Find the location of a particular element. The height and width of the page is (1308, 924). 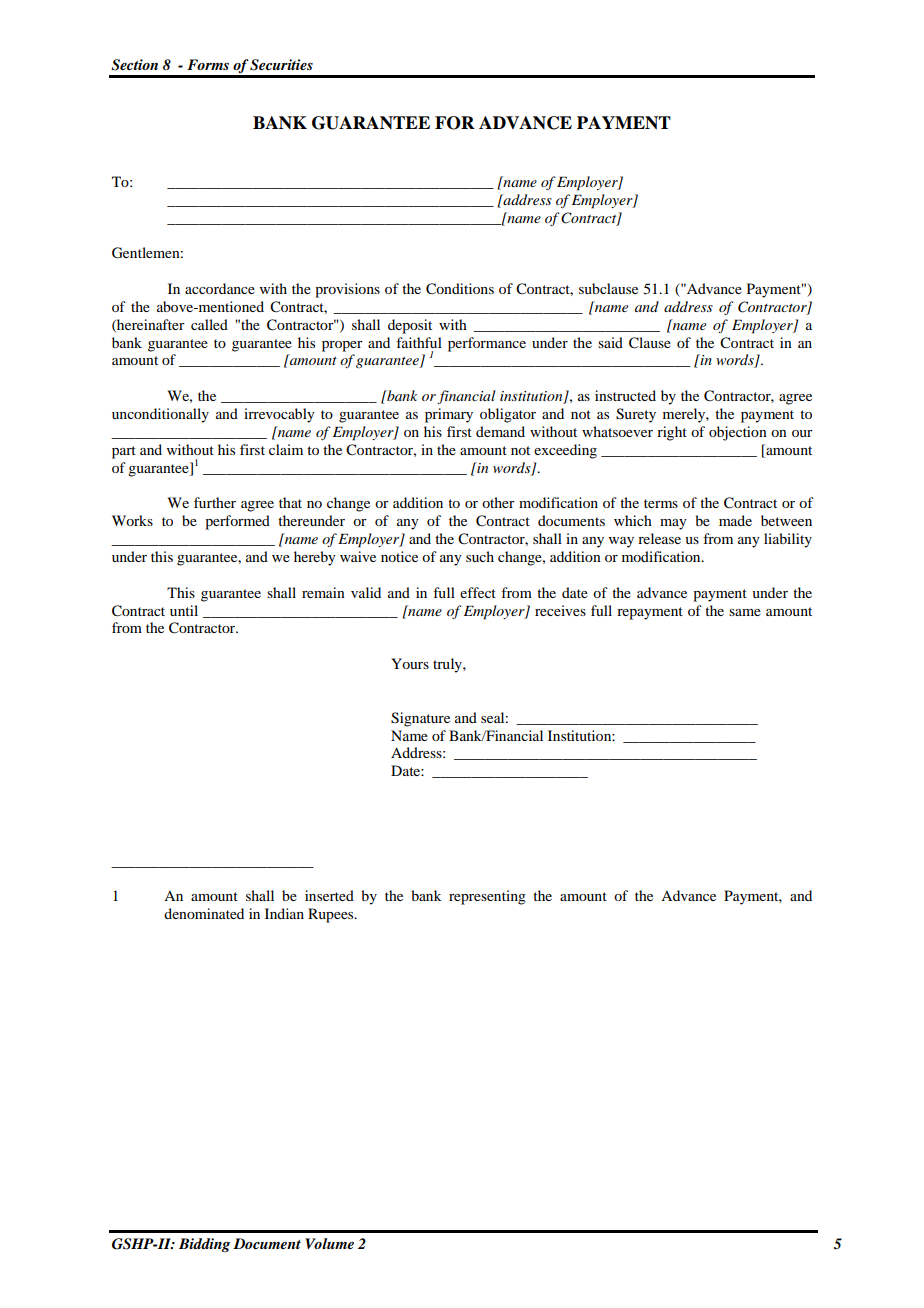

further is located at coordinates (215, 502).
